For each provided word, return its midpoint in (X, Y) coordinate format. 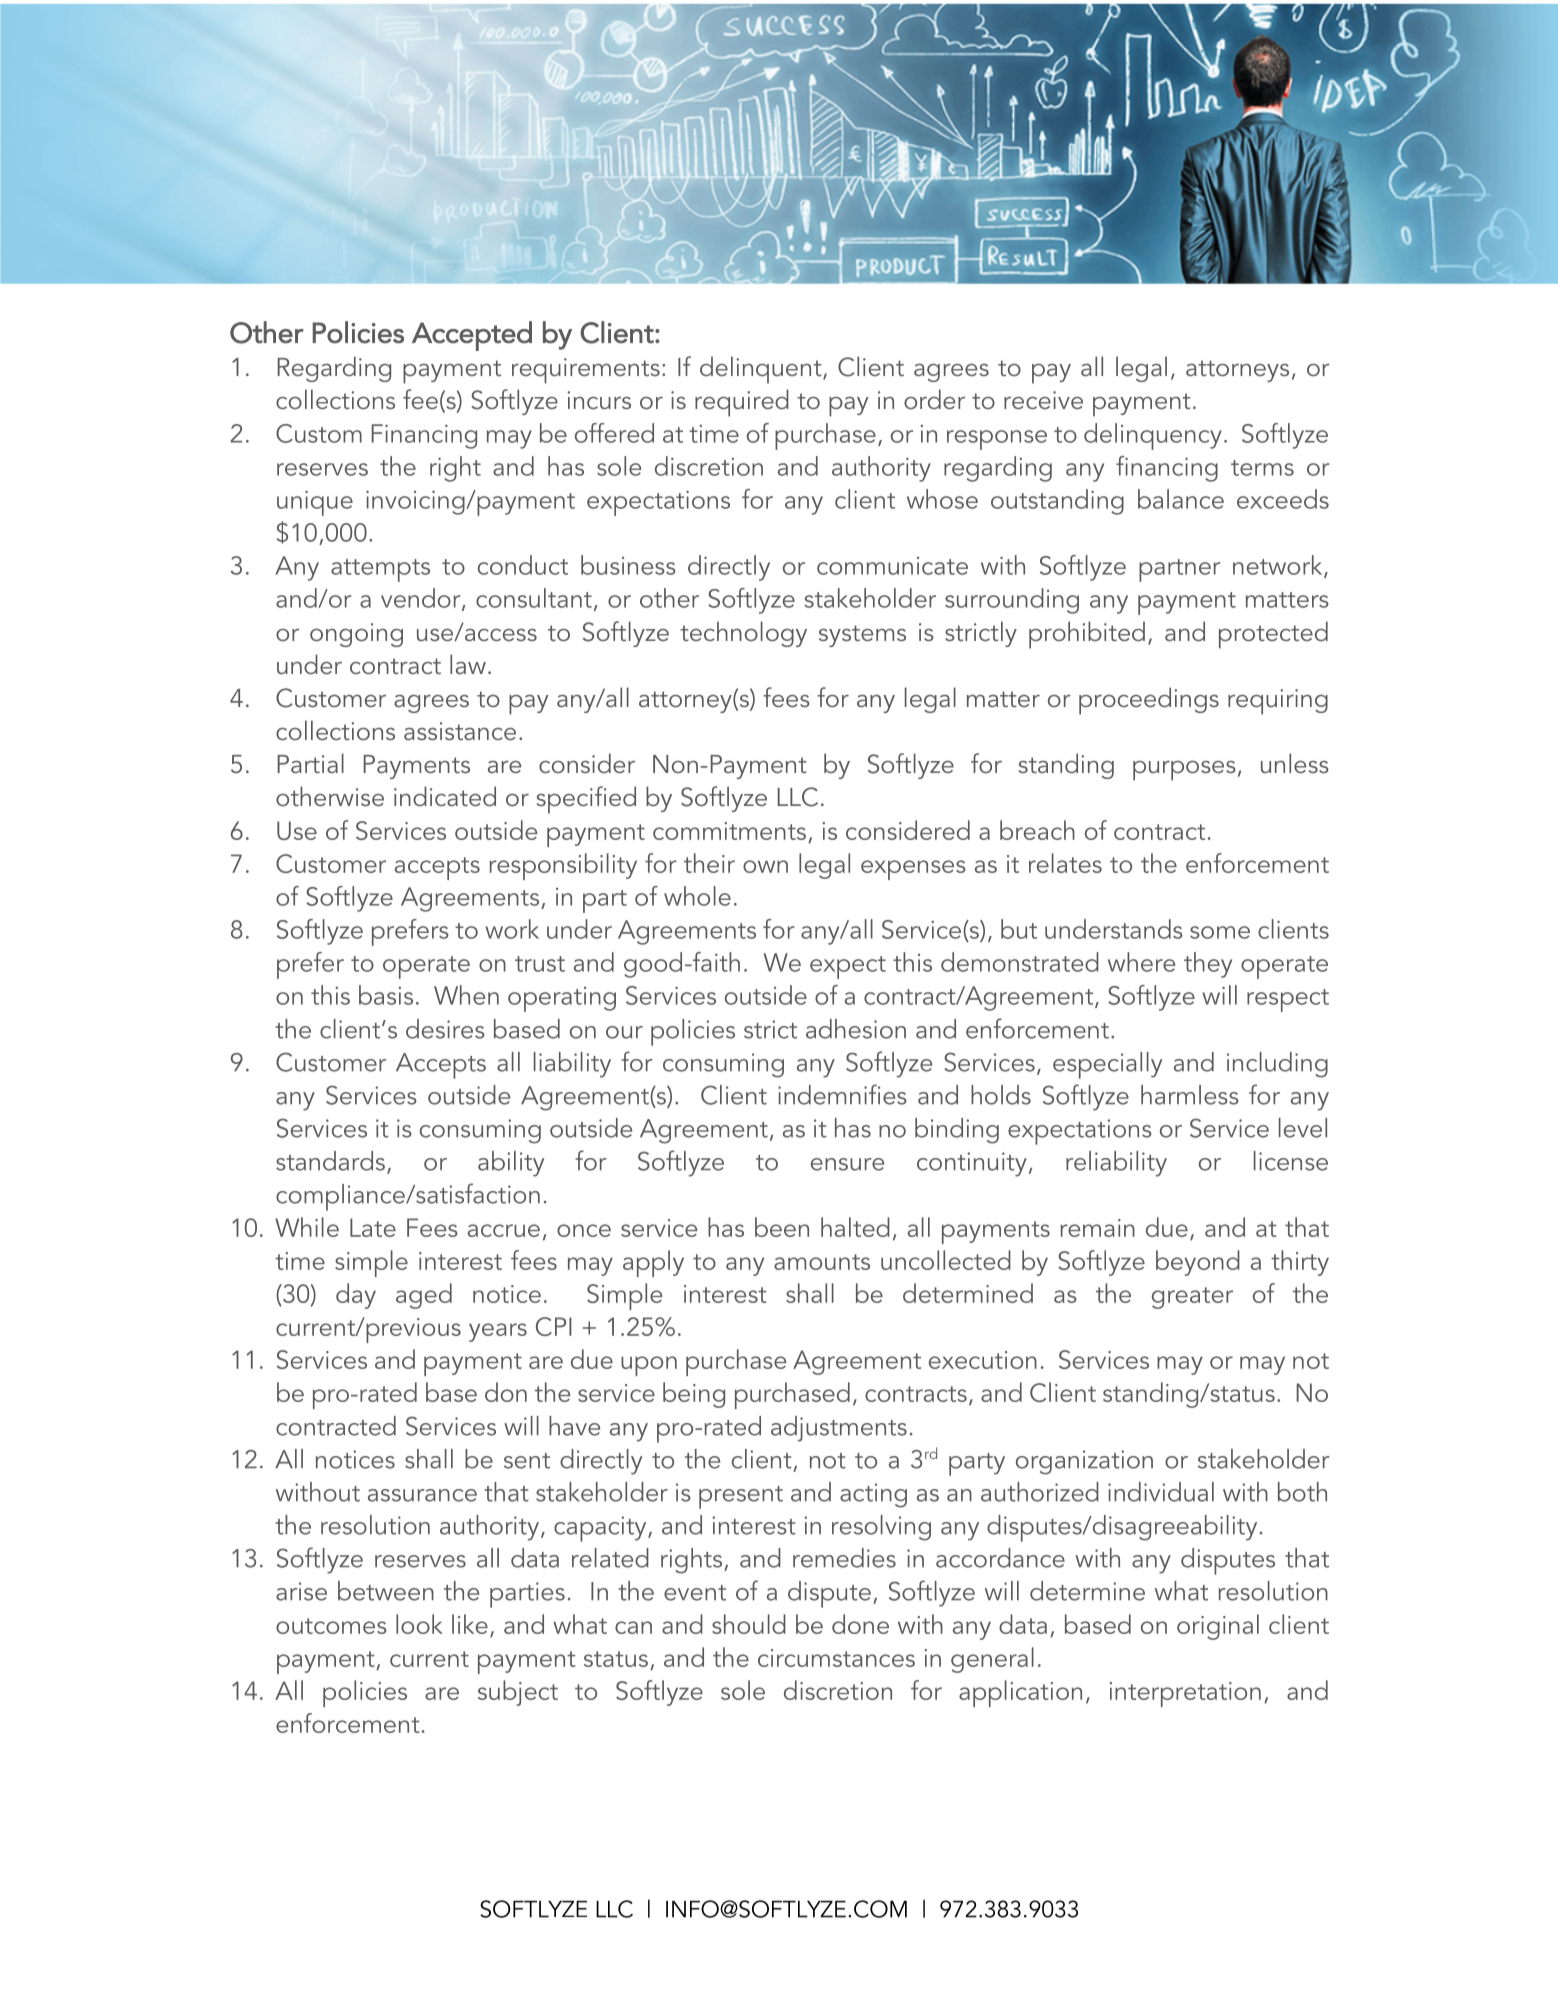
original (1218, 1627)
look (419, 1624)
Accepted (472, 336)
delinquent (762, 370)
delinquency (1153, 436)
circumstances (836, 1658)
